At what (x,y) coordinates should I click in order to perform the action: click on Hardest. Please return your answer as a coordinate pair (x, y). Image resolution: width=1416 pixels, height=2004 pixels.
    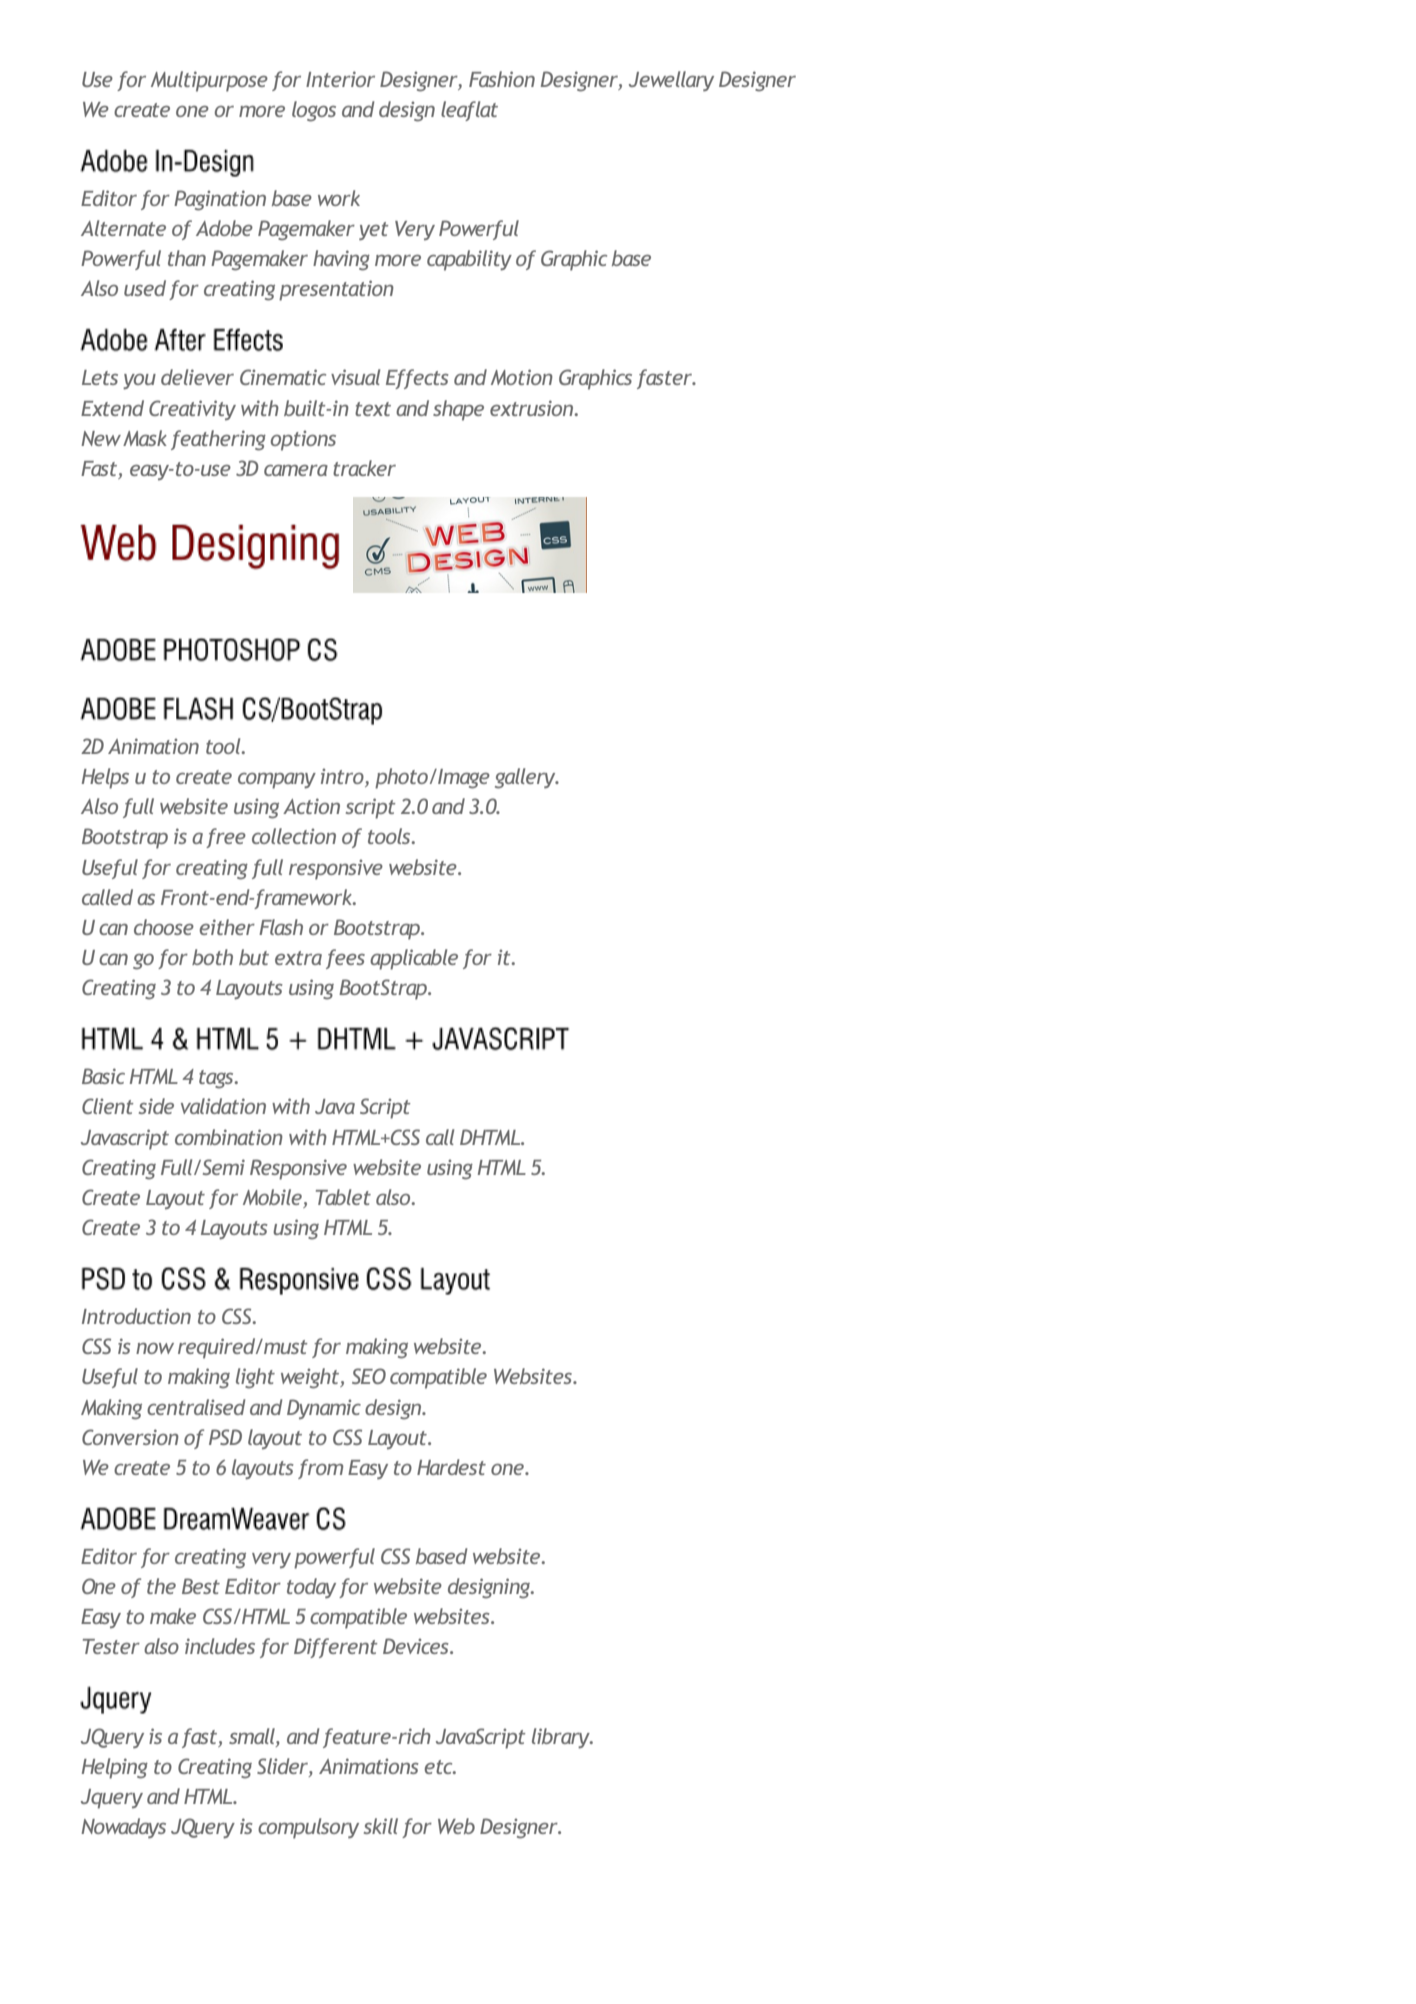
    Looking at the image, I should click on (451, 1467).
